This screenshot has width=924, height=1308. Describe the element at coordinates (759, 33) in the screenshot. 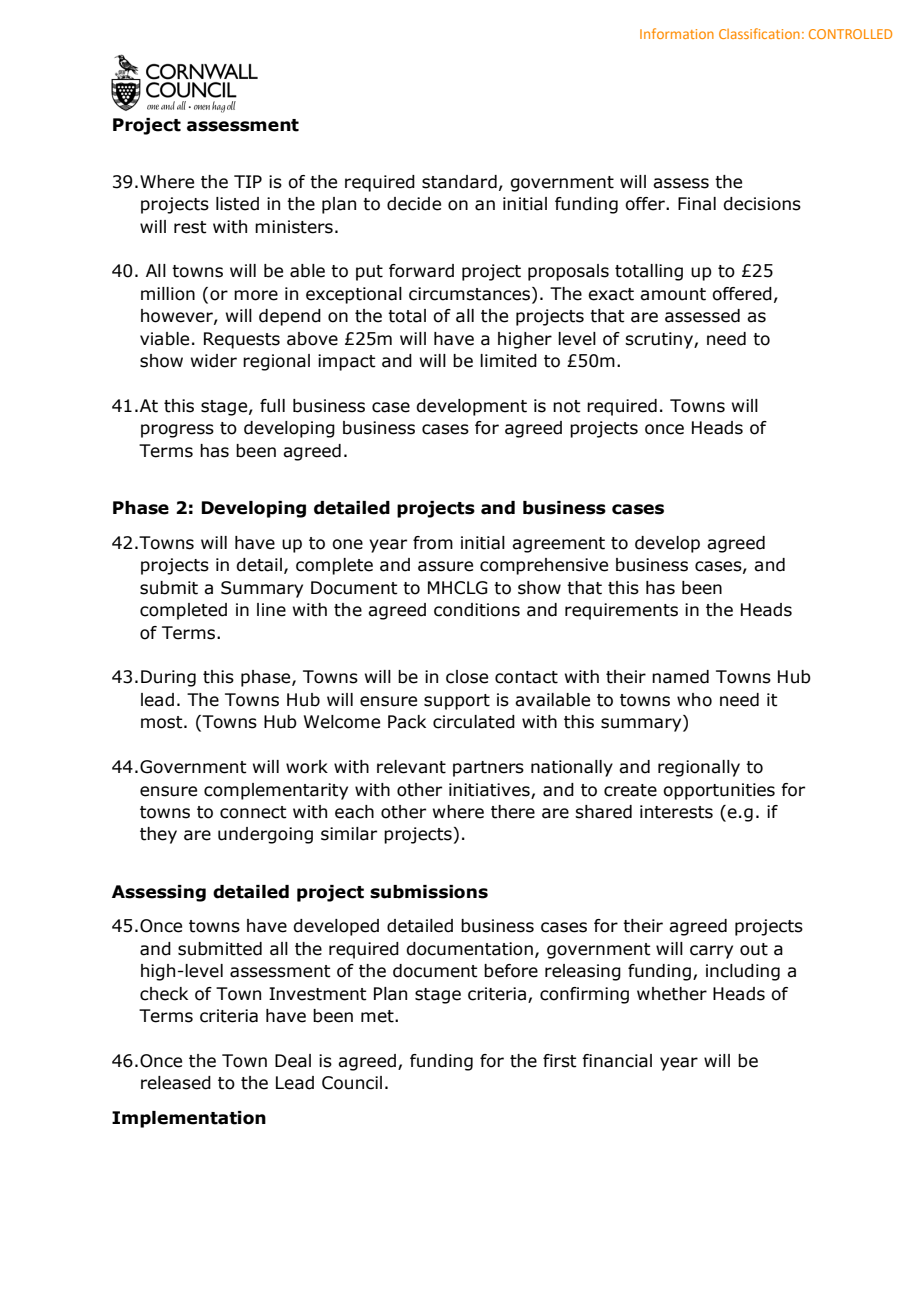

I see `Classification` at that location.
